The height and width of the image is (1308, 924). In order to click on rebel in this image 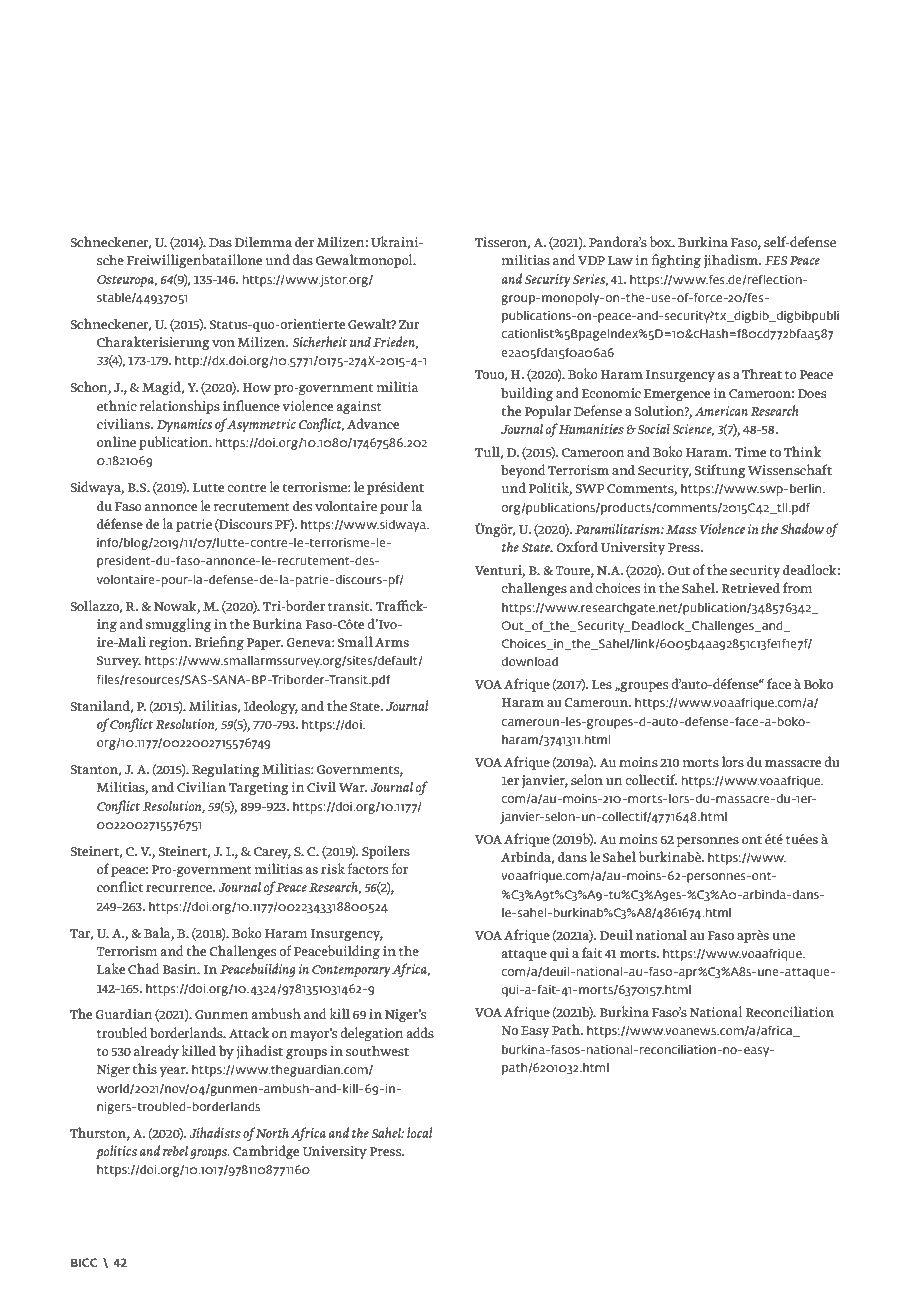, I will do `click(175, 1150)`.
